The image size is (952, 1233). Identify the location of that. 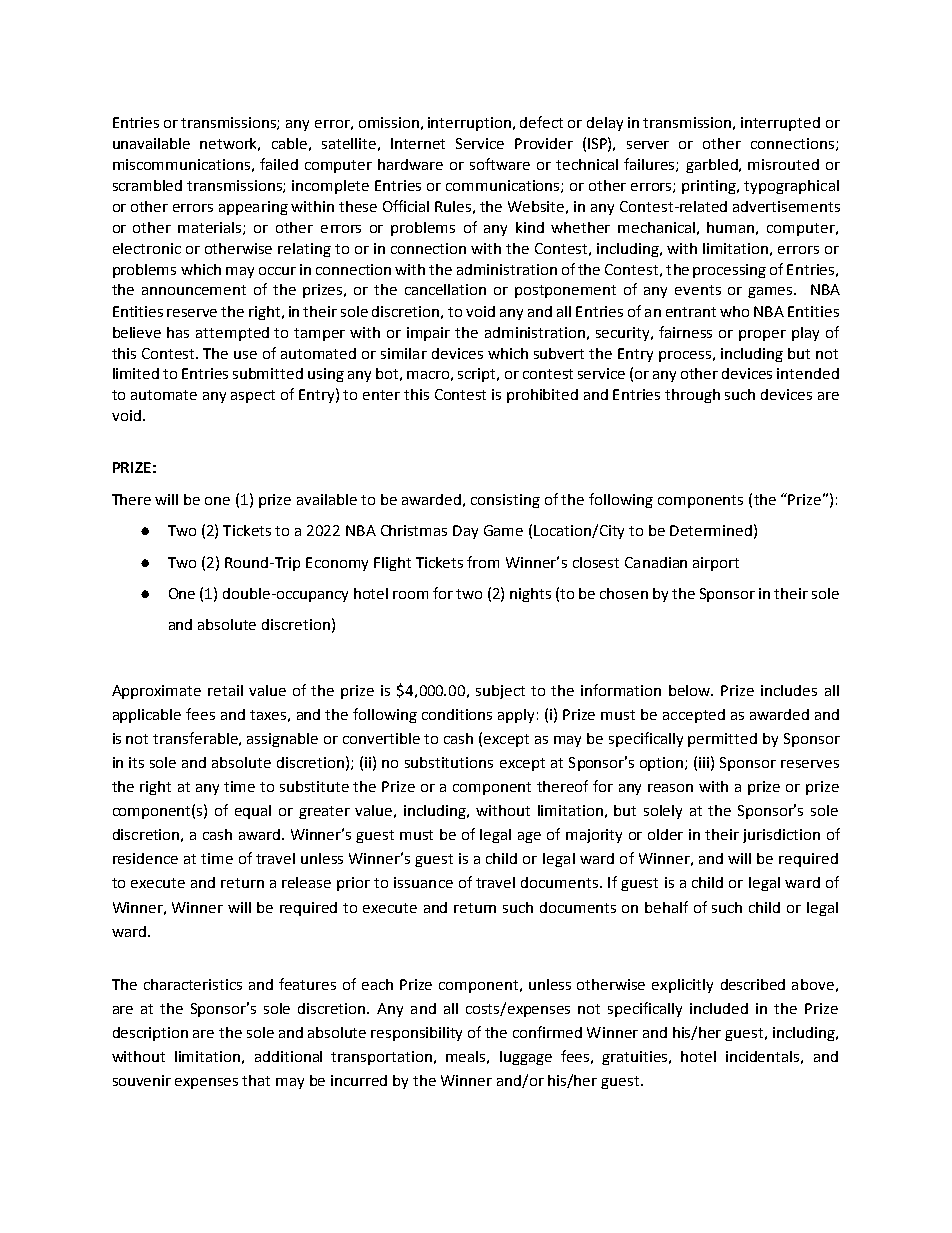
(256, 1080).
